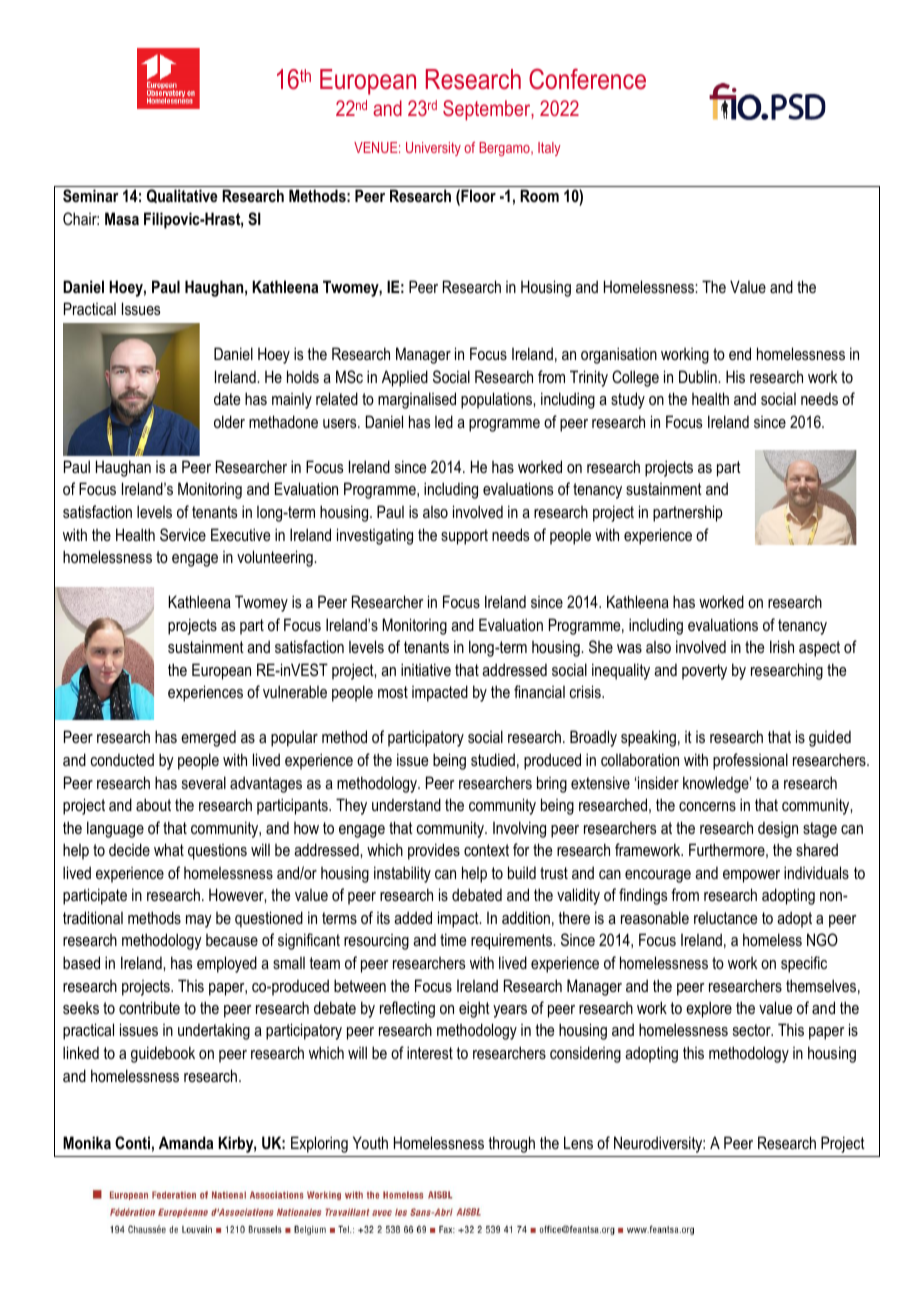 Image resolution: width=924 pixels, height=1307 pixels. I want to click on several, so click(204, 782).
